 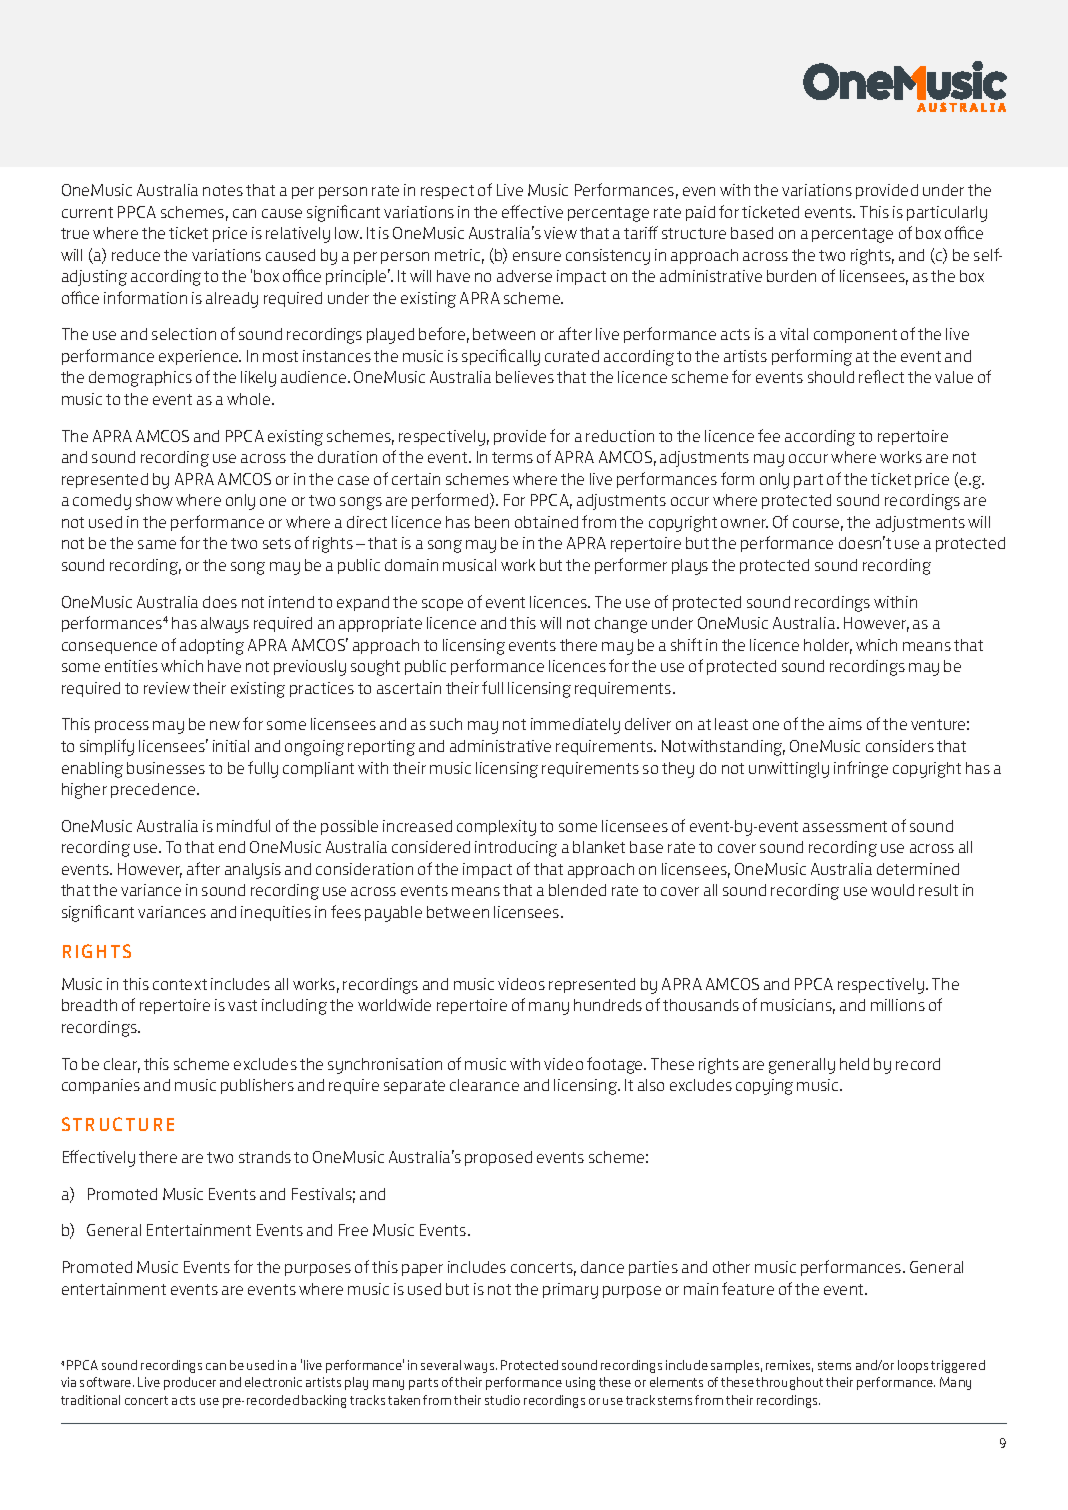 I want to click on precedence, so click(x=154, y=790).
